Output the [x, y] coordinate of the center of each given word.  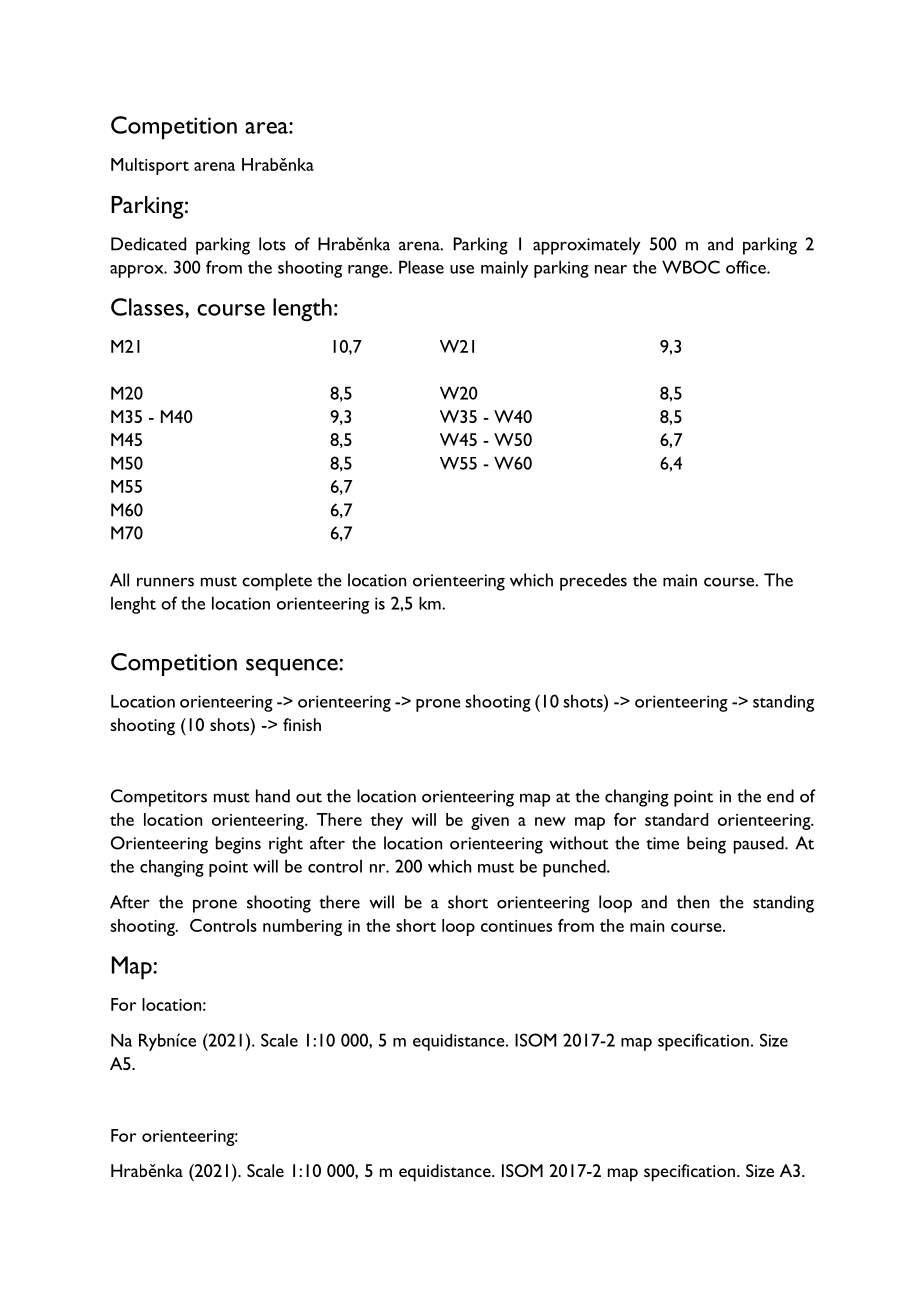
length [302, 309]
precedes [593, 582]
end [780, 796]
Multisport [150, 166]
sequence [293, 667]
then [693, 902]
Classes [148, 307]
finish [302, 724]
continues [516, 926]
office [747, 267]
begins [238, 845]
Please [421, 267]
